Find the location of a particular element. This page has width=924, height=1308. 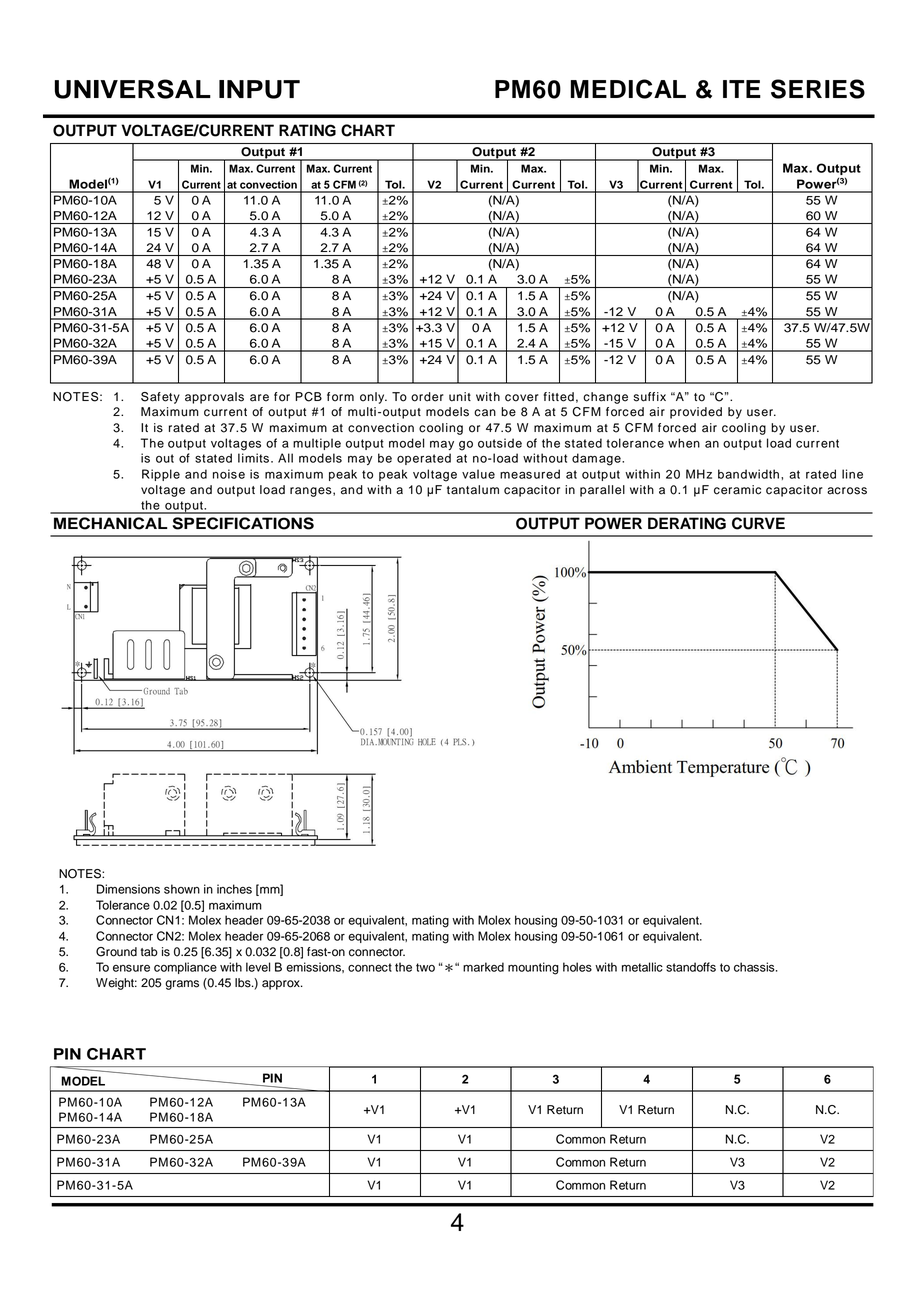

marked is located at coordinates (483, 967).
